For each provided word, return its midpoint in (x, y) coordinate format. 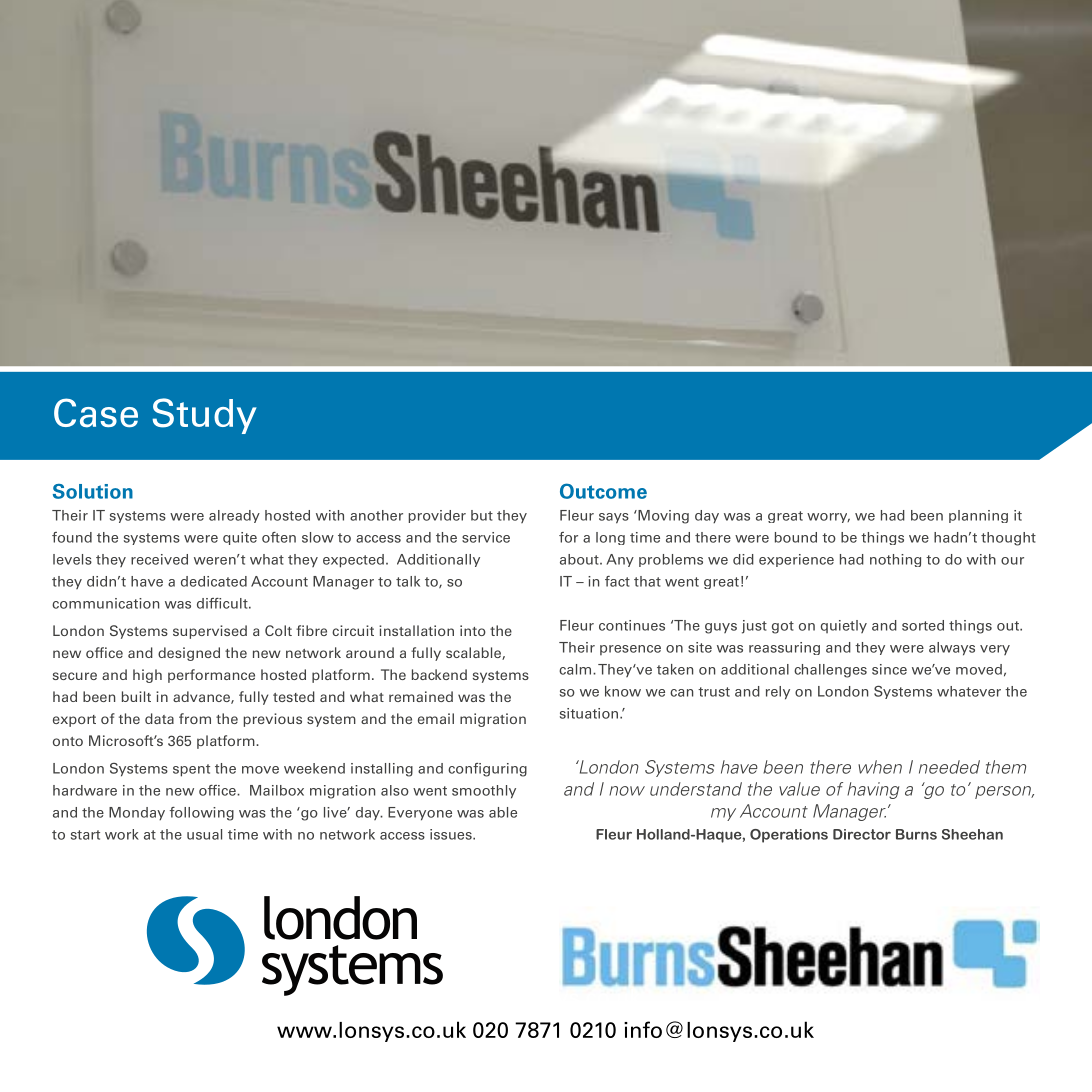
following (202, 814)
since (889, 669)
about (580, 559)
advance (202, 697)
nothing (895, 560)
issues (452, 834)
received (159, 559)
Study (204, 416)
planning (978, 516)
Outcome (603, 491)
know (623, 691)
